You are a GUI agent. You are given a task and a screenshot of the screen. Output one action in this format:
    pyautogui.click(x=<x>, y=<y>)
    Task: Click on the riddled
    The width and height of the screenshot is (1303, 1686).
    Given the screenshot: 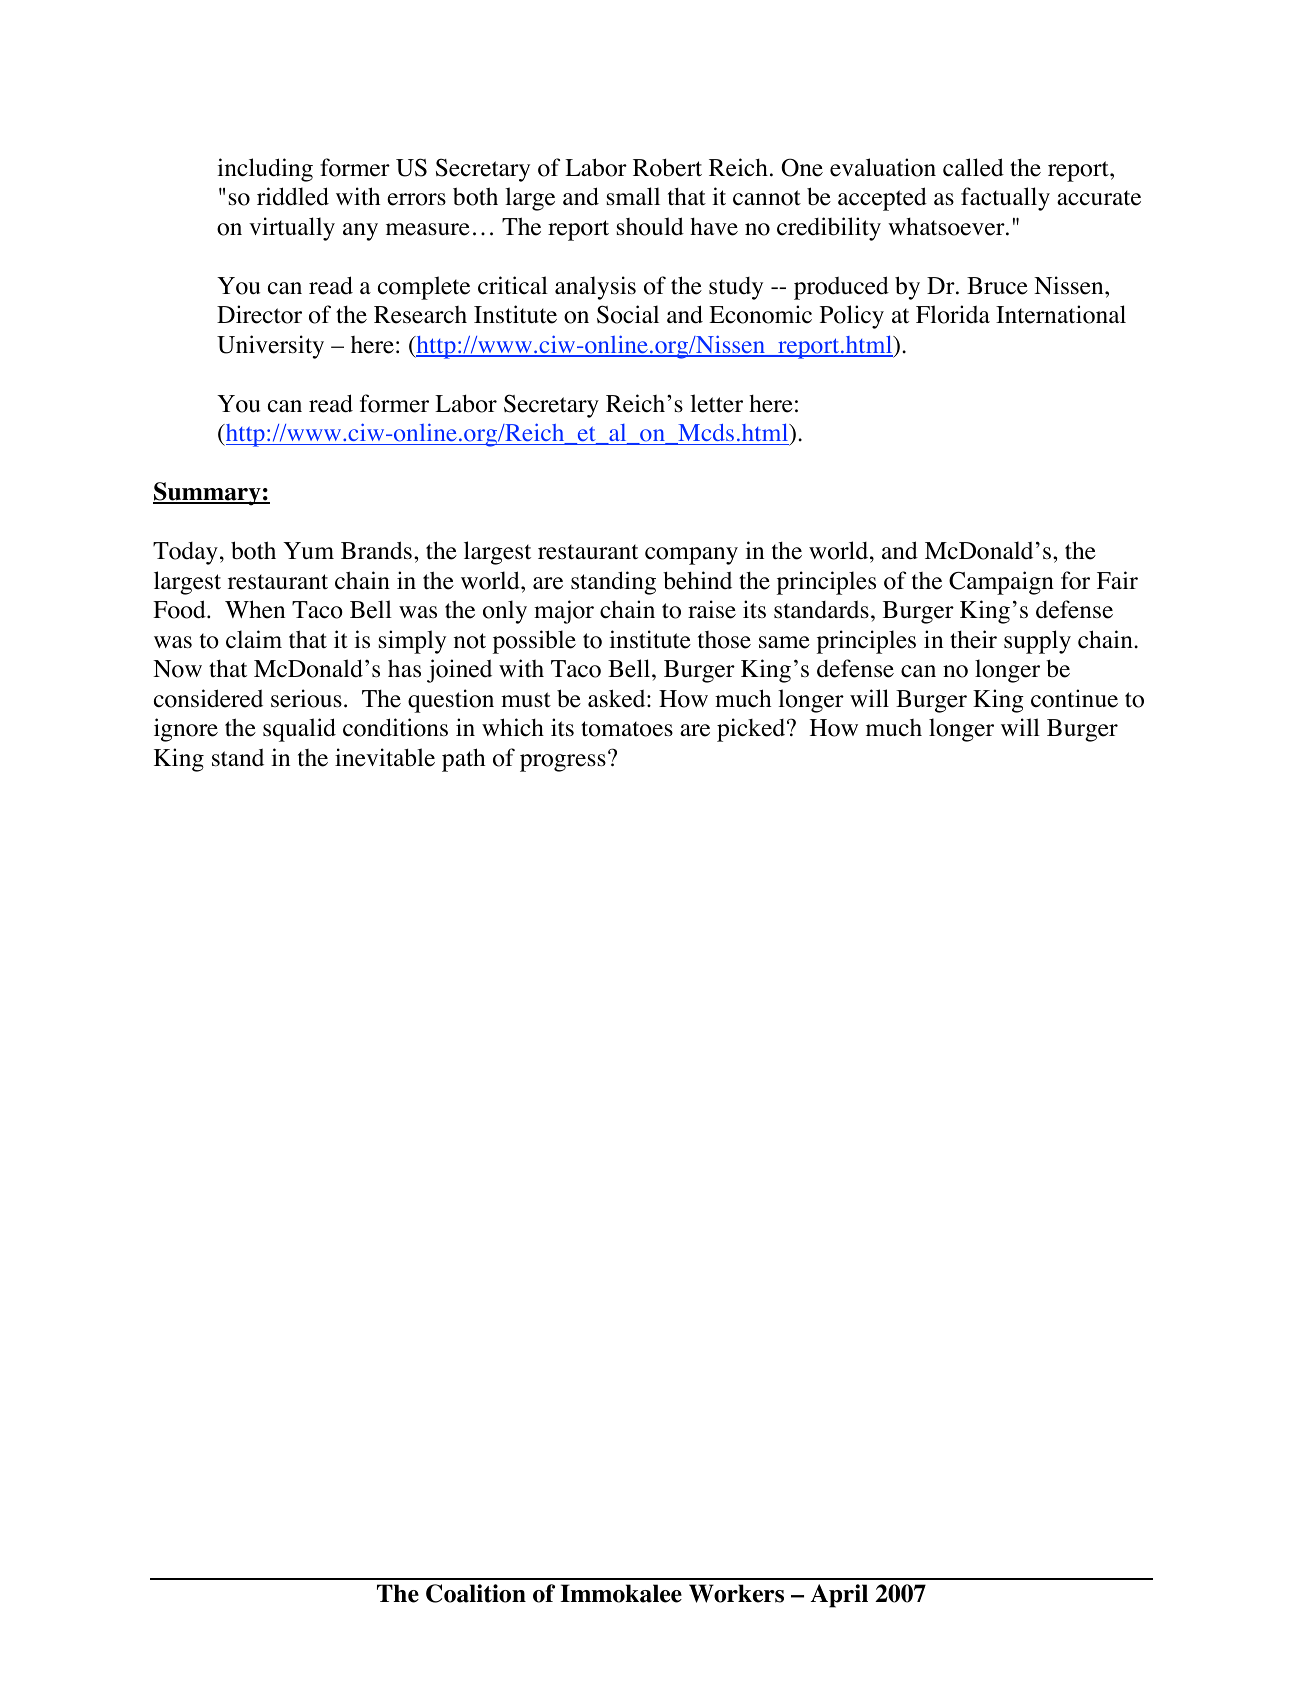 What is the action you would take?
    pyautogui.click(x=293, y=196)
